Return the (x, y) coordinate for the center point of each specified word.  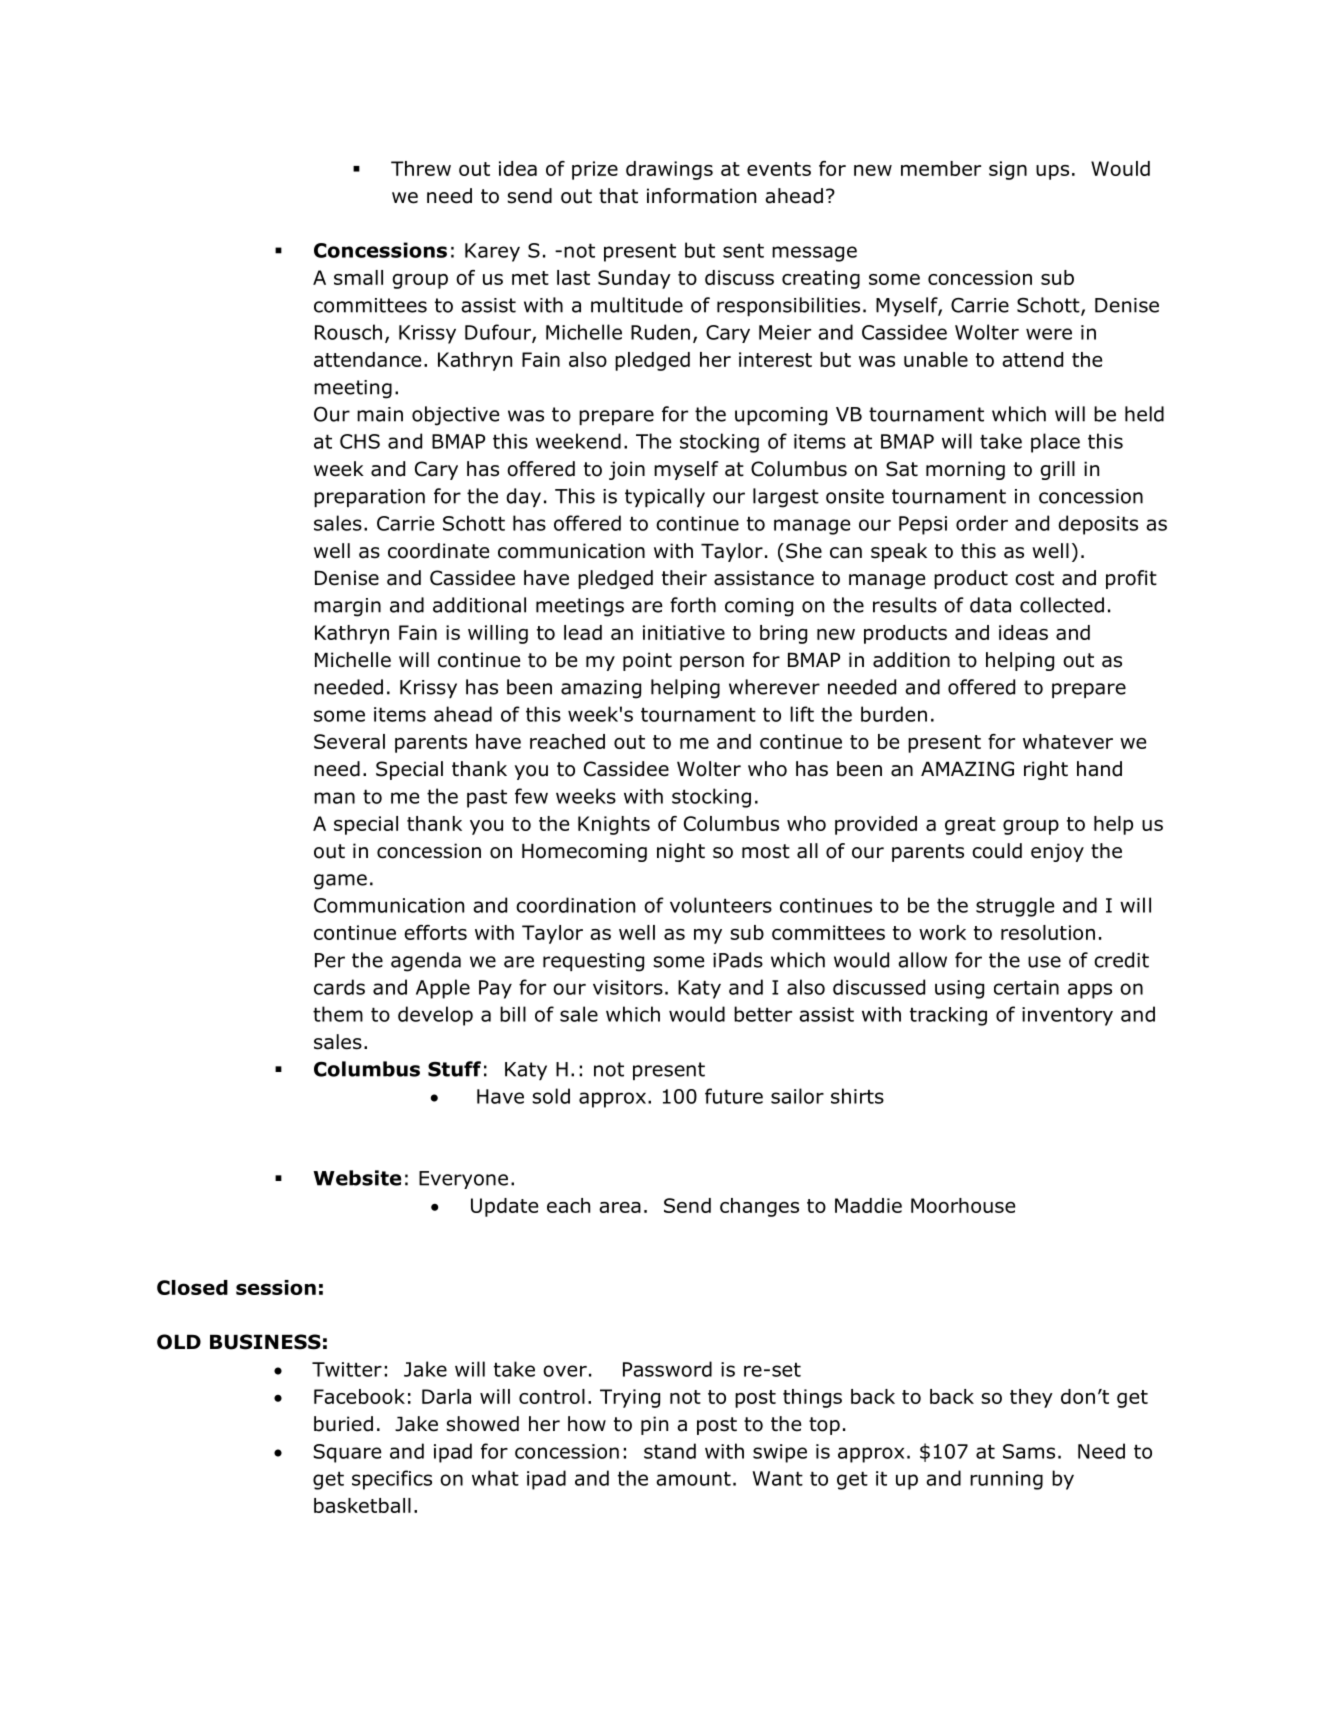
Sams (1029, 1451)
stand (670, 1451)
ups (1052, 172)
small (358, 277)
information (701, 196)
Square (347, 1453)
